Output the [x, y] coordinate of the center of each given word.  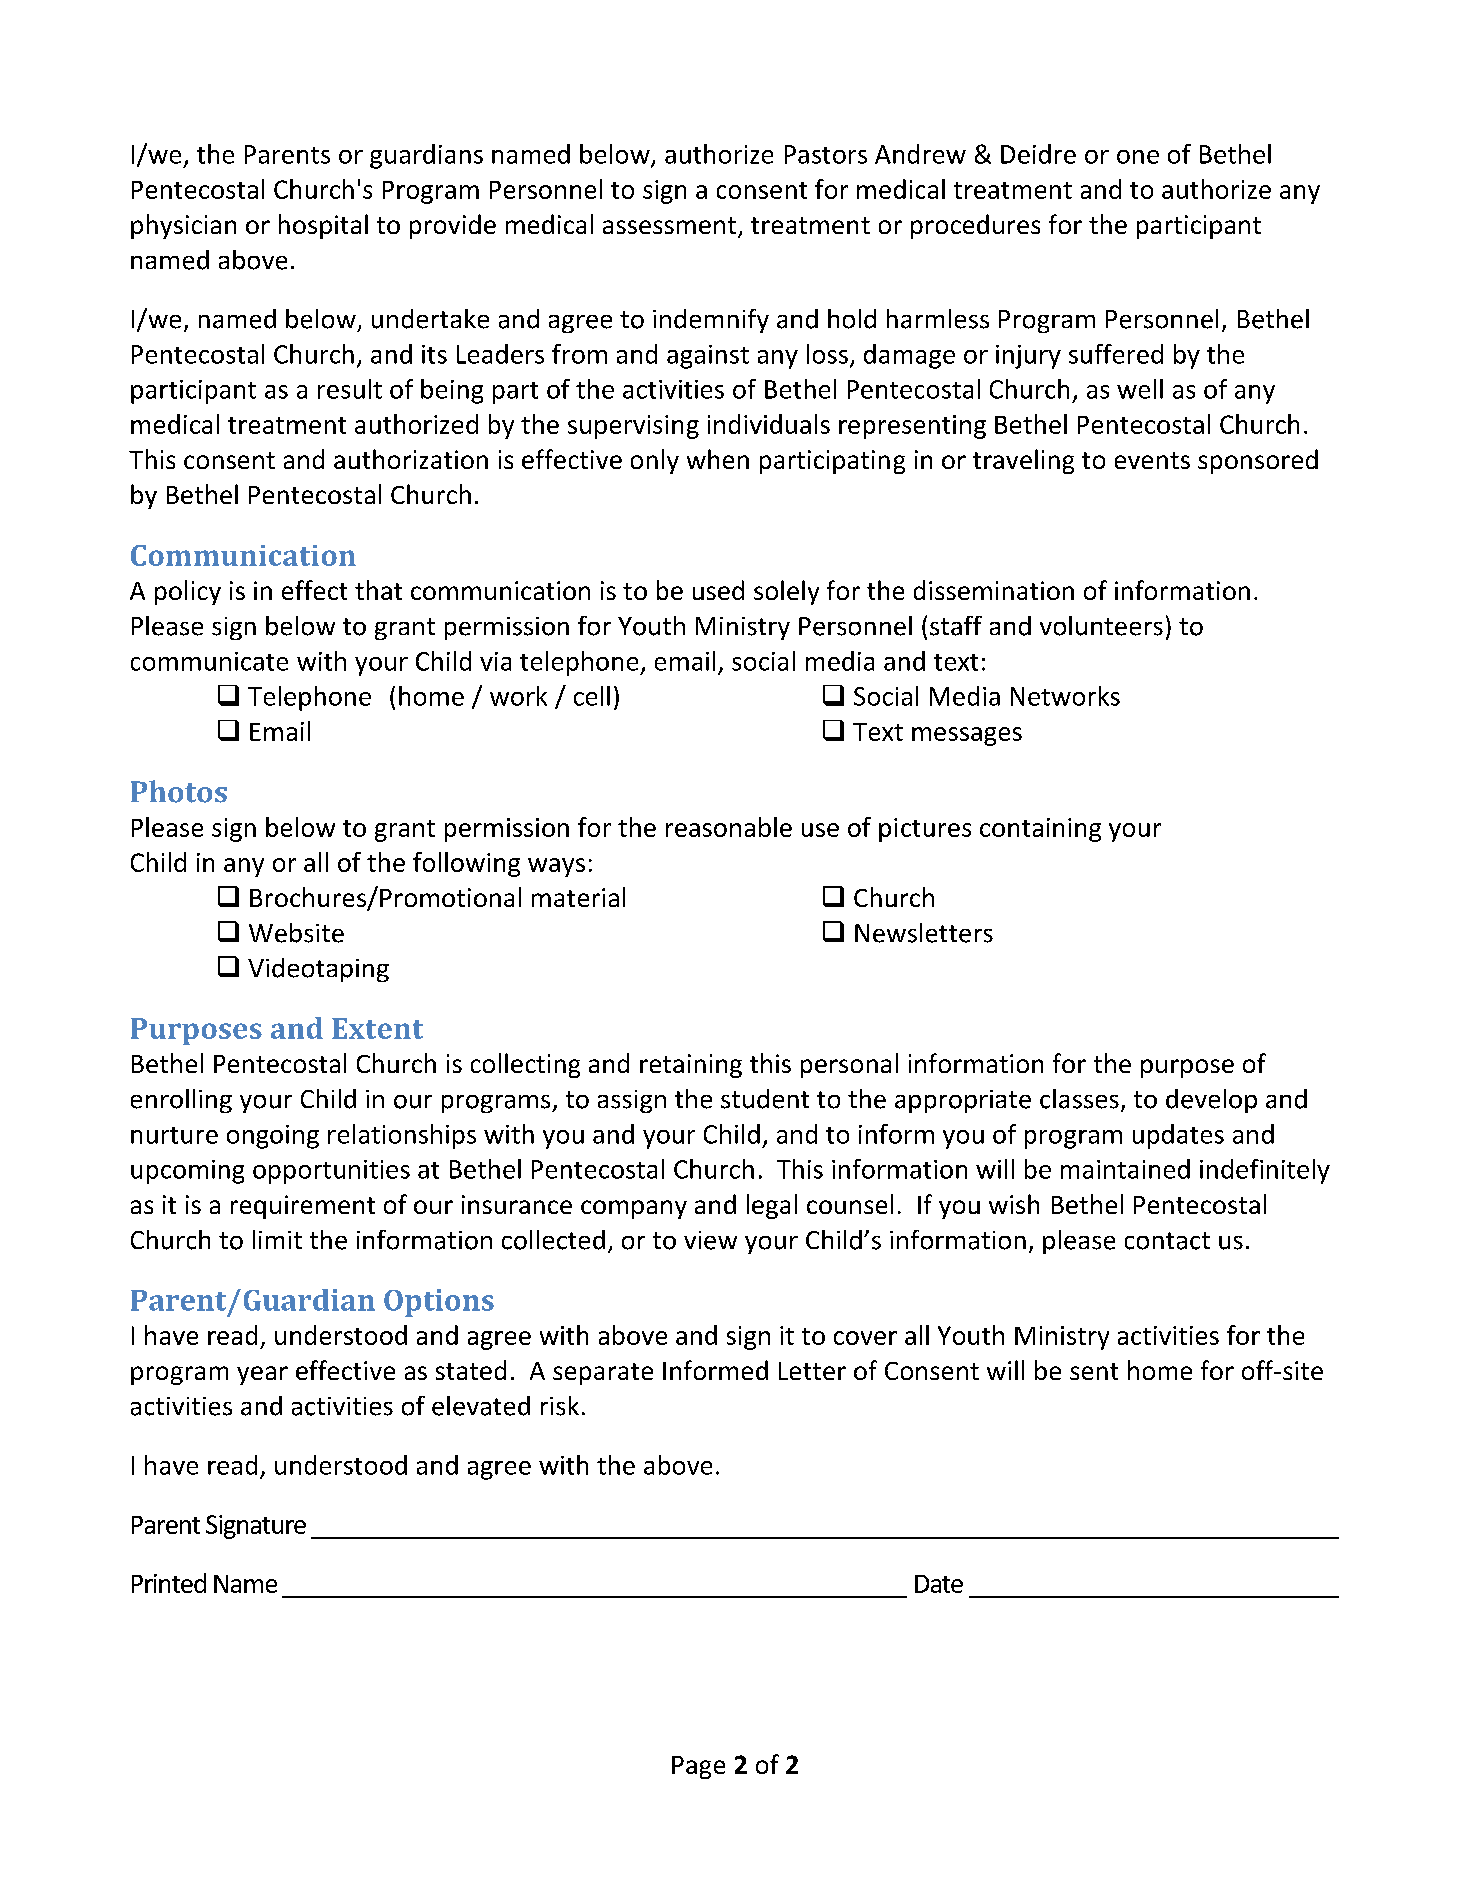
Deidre [1038, 154]
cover [865, 1338]
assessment [669, 225]
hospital [323, 226]
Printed [169, 1583]
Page [698, 1767]
